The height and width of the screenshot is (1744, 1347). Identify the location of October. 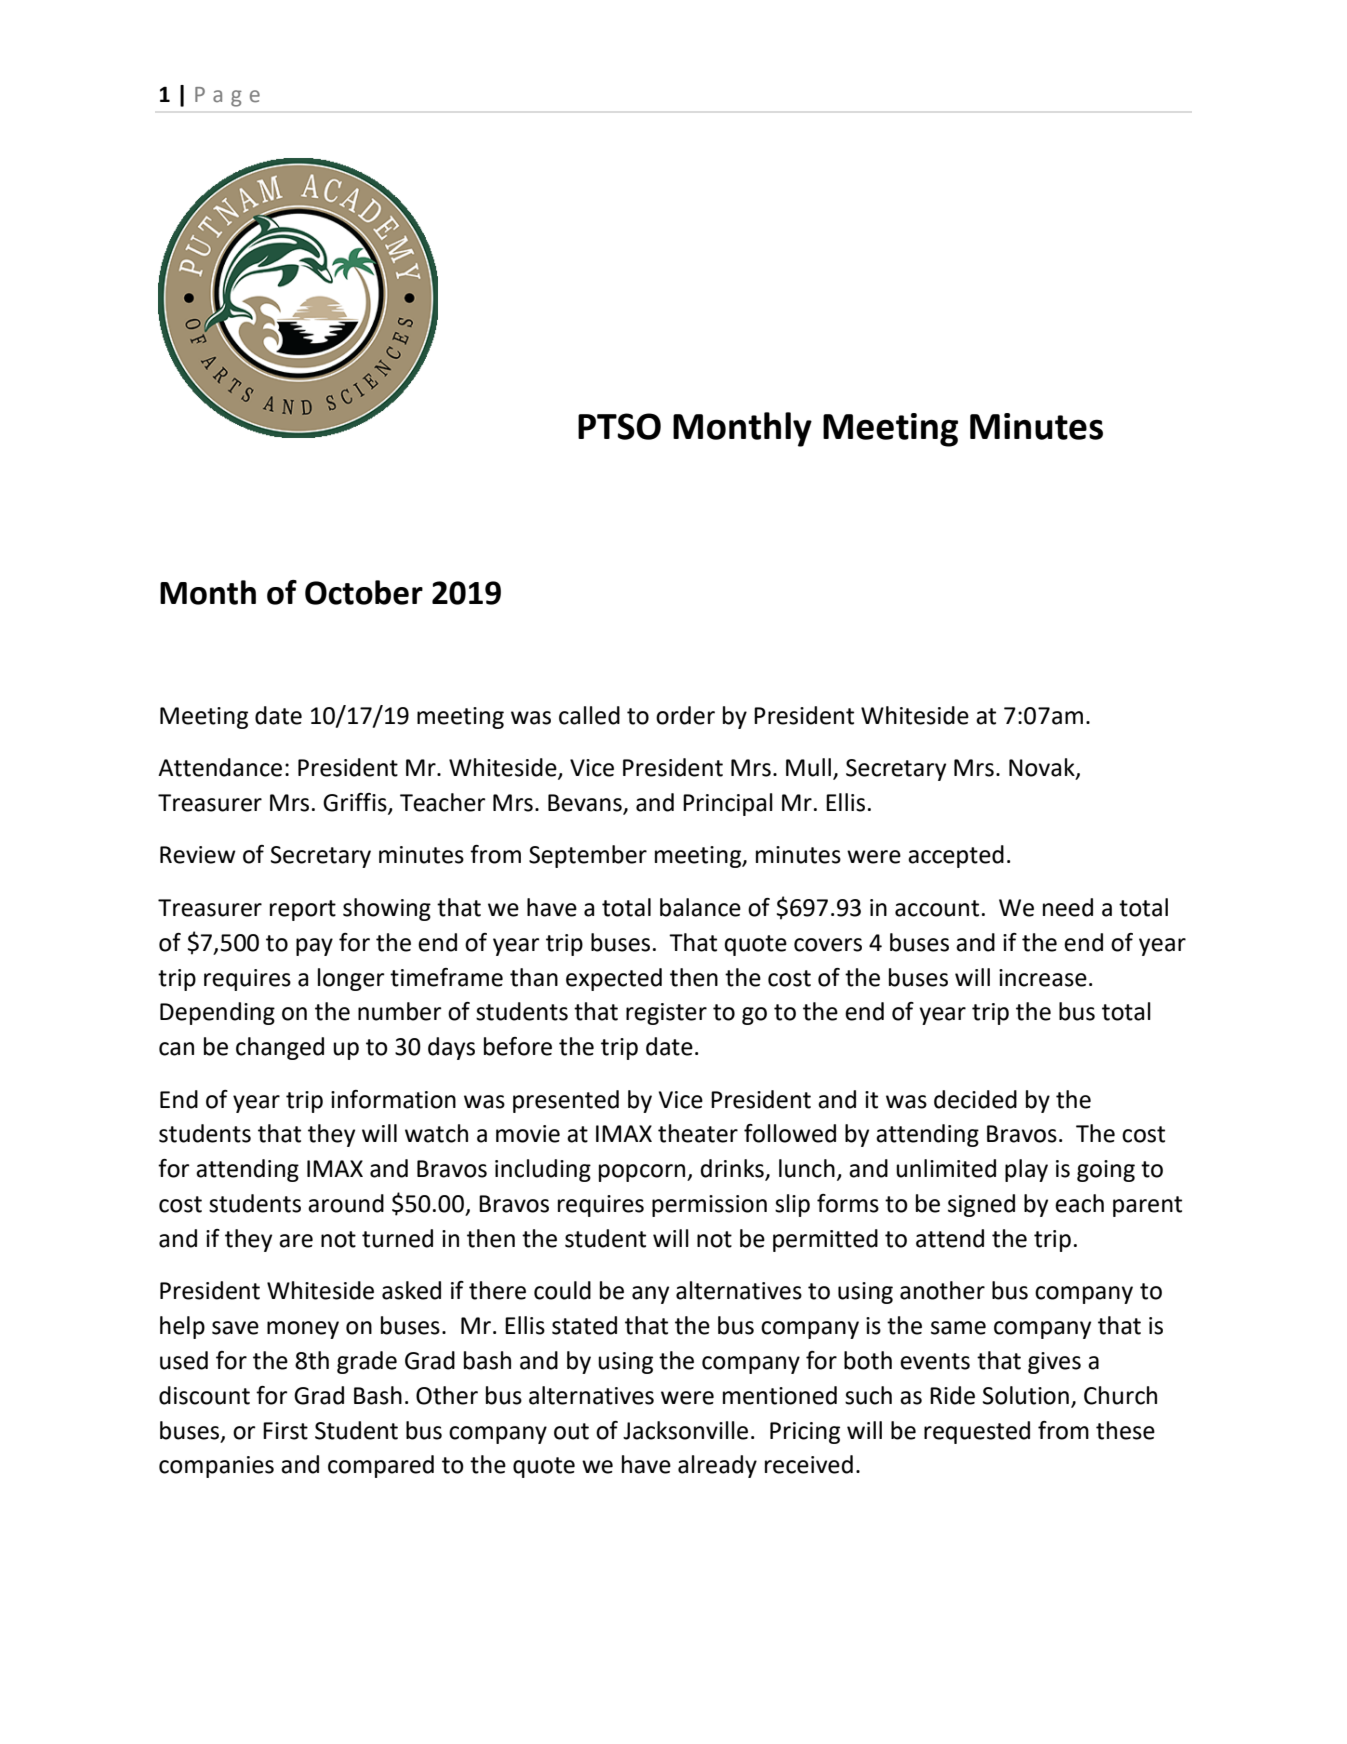
(364, 592).
